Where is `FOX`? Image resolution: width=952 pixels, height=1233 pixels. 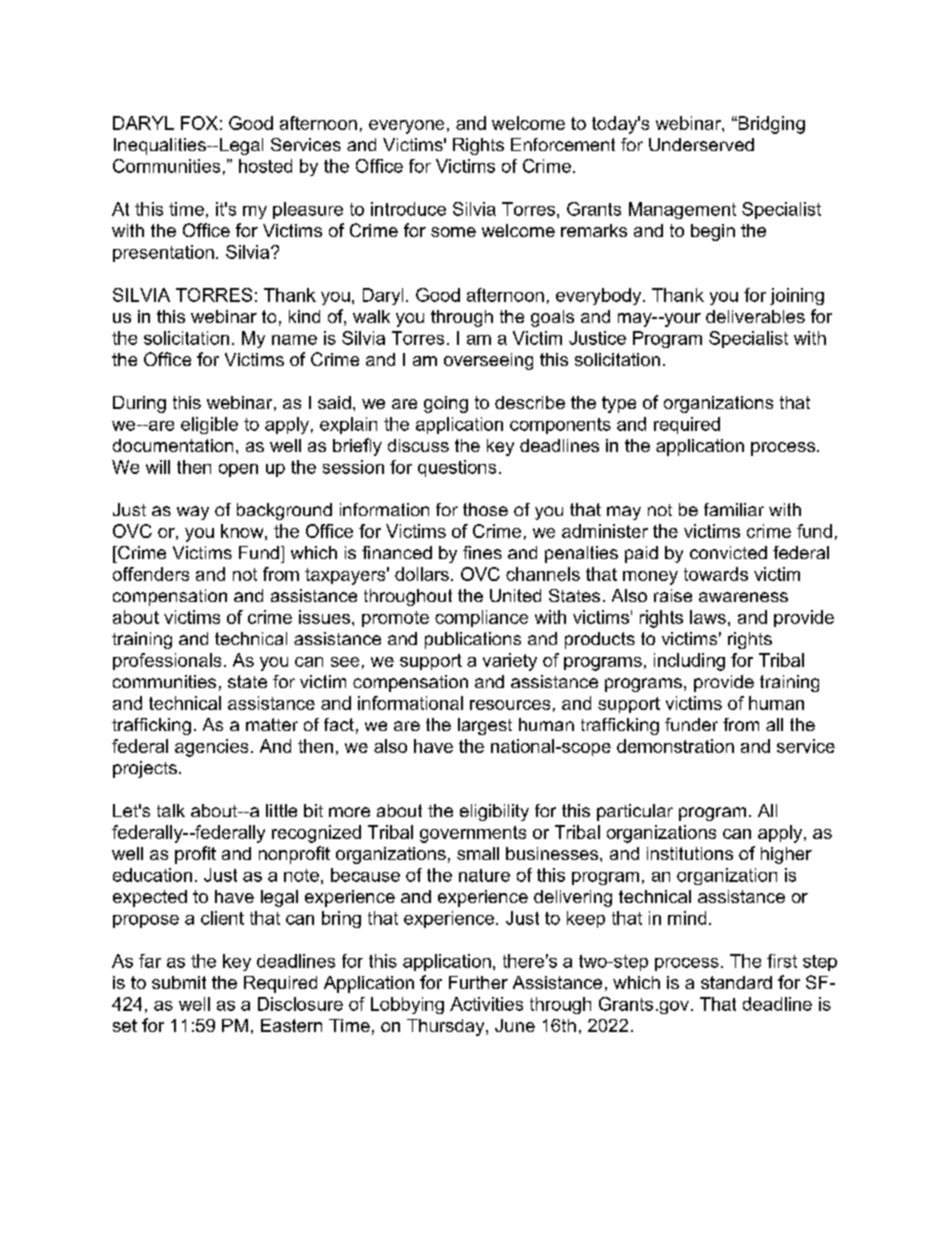
FOX is located at coordinates (199, 123).
